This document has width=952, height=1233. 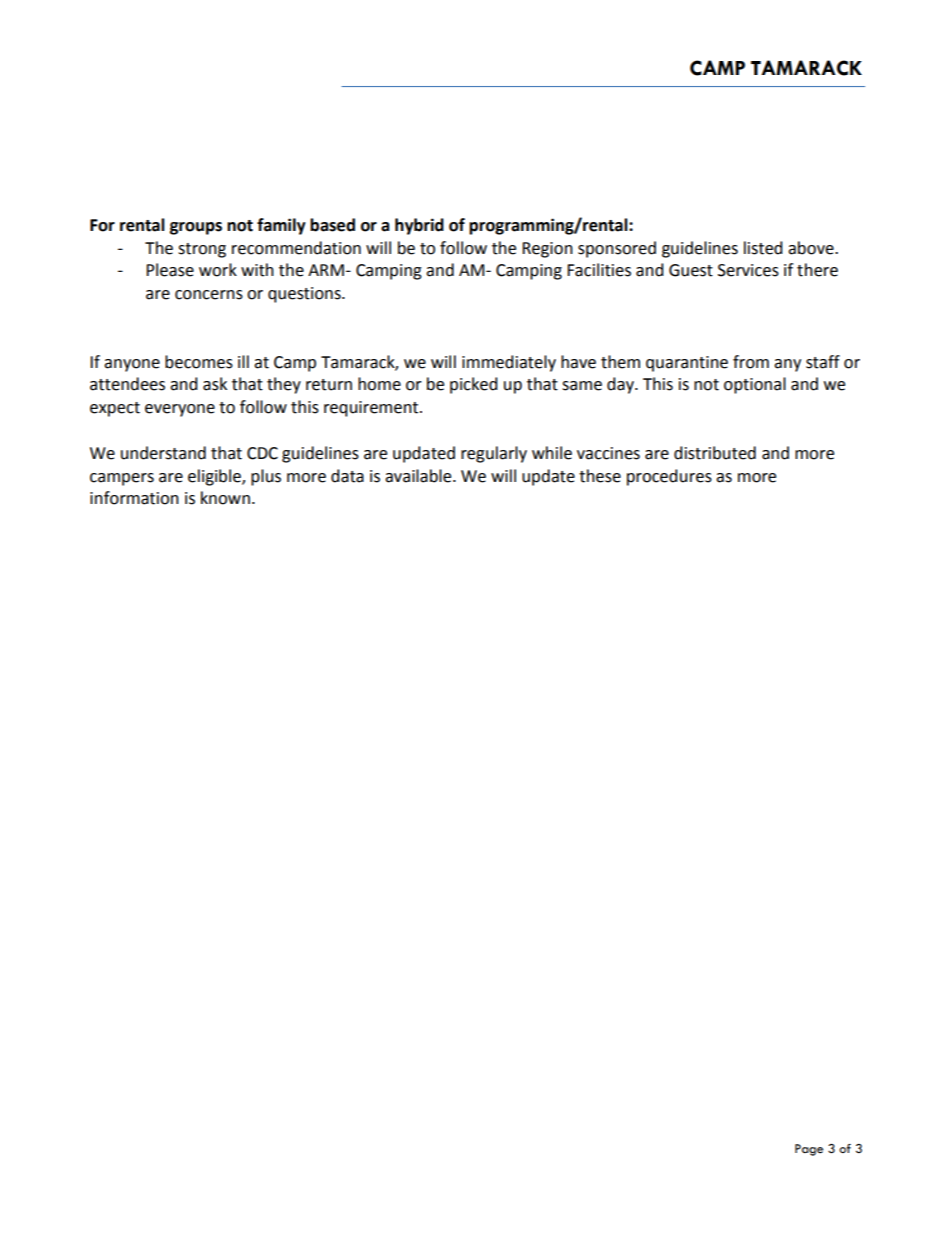 I want to click on procedures, so click(x=669, y=477).
